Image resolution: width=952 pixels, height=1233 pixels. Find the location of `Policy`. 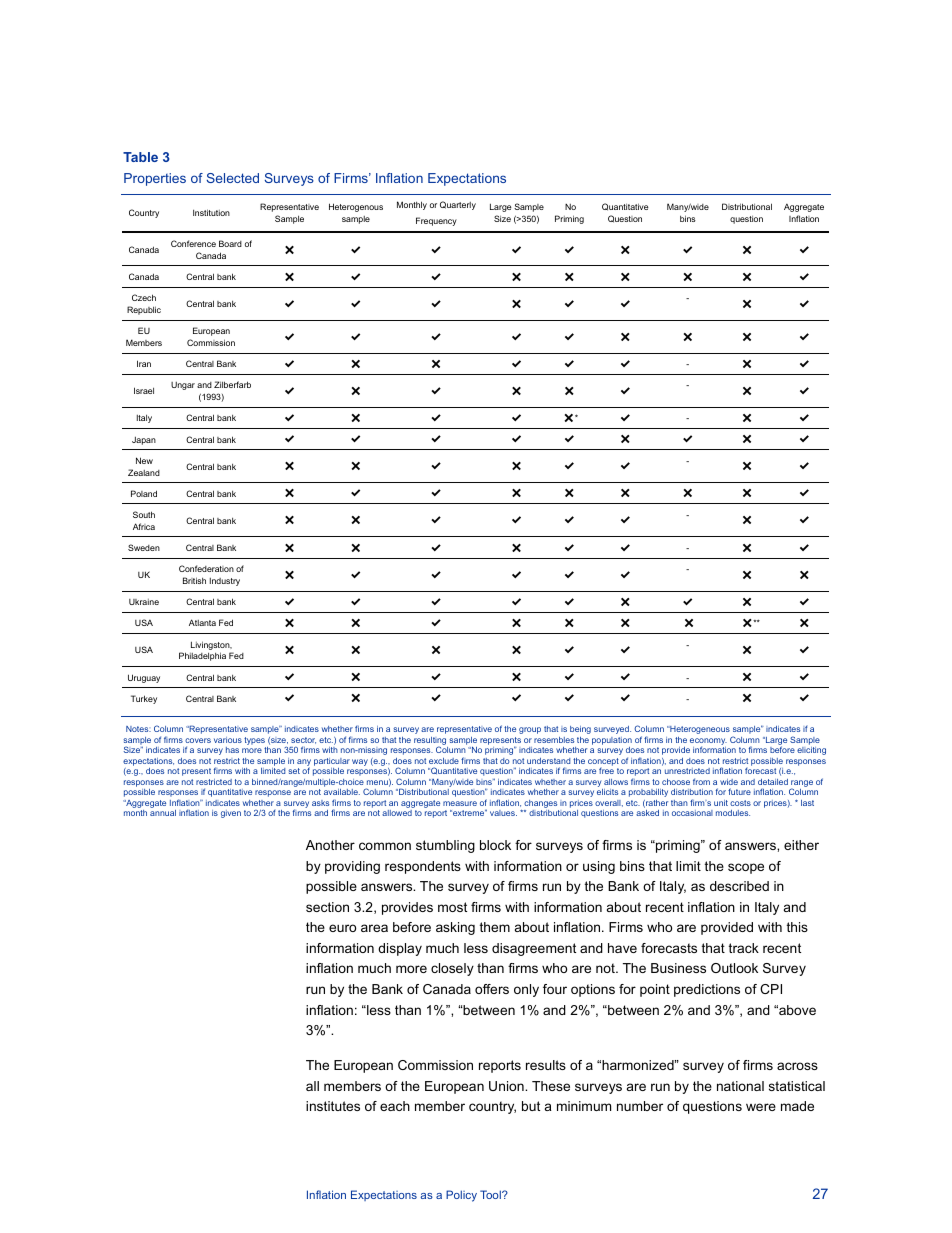

Policy is located at coordinates (461, 1196).
